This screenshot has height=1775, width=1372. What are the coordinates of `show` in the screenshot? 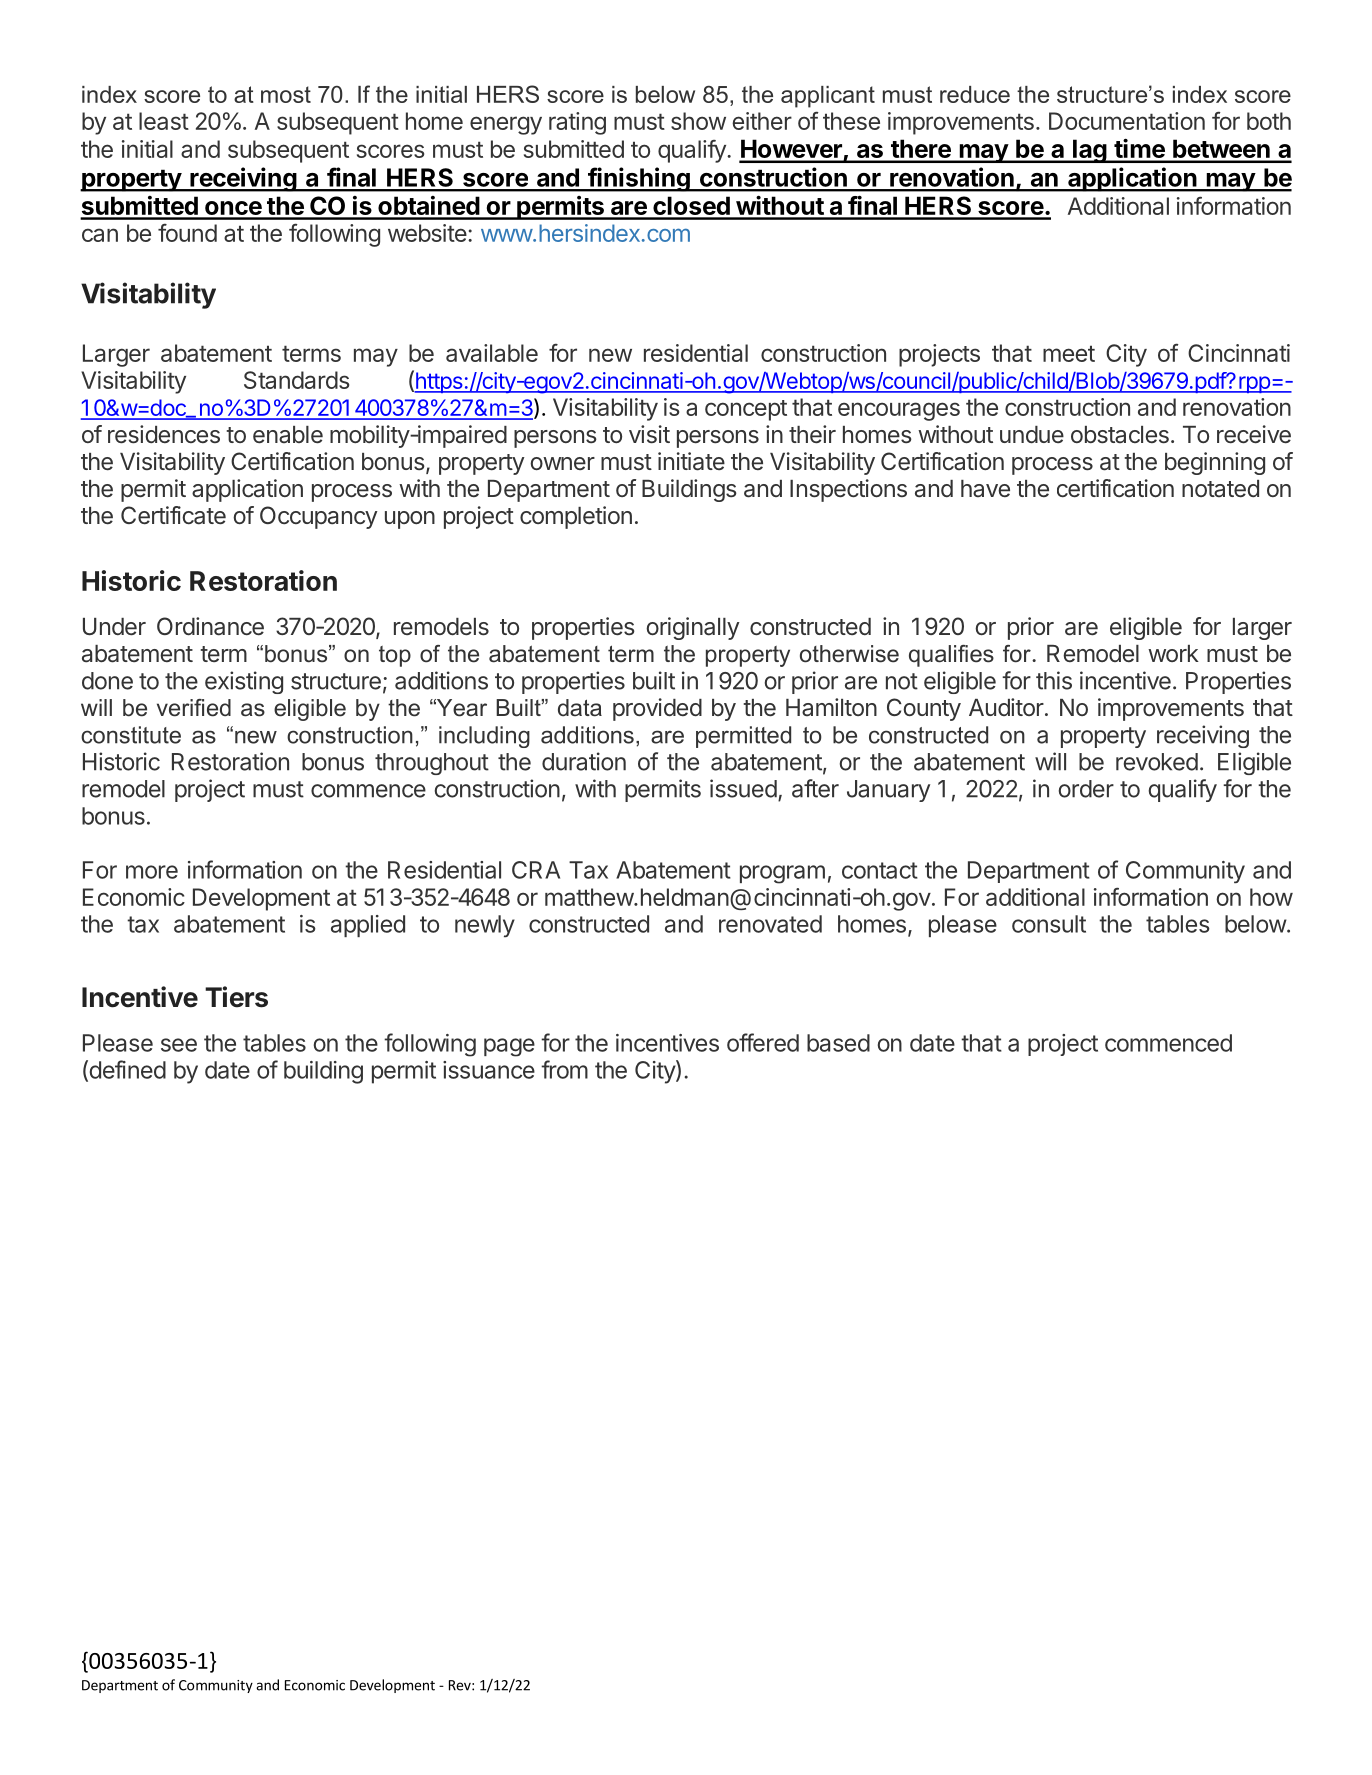 It's located at (698, 121).
